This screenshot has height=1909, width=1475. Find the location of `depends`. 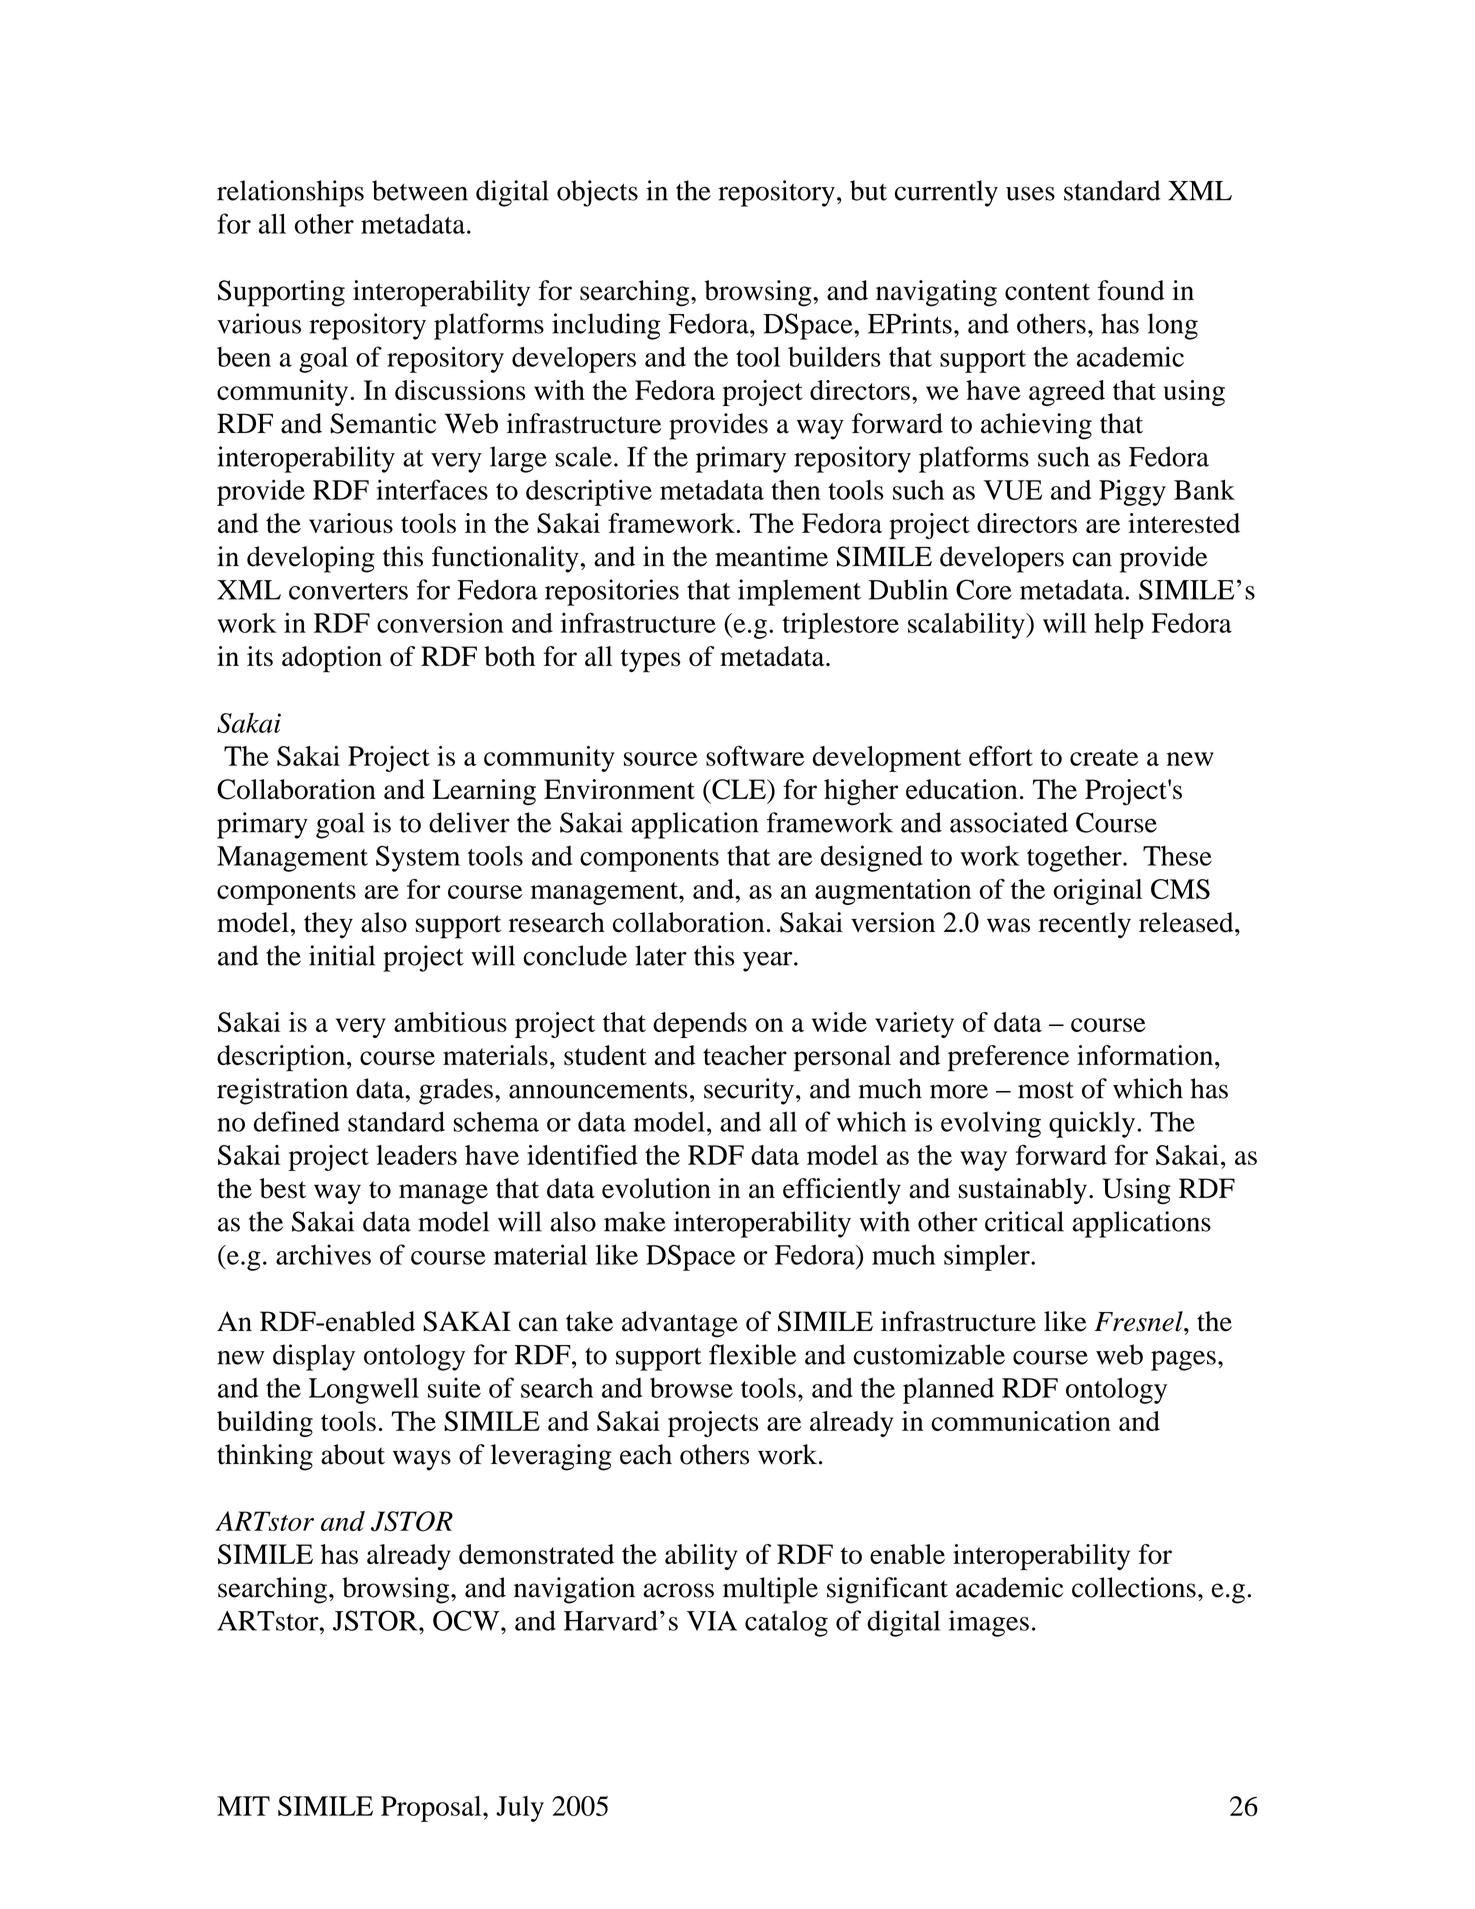

depends is located at coordinates (700, 1025).
